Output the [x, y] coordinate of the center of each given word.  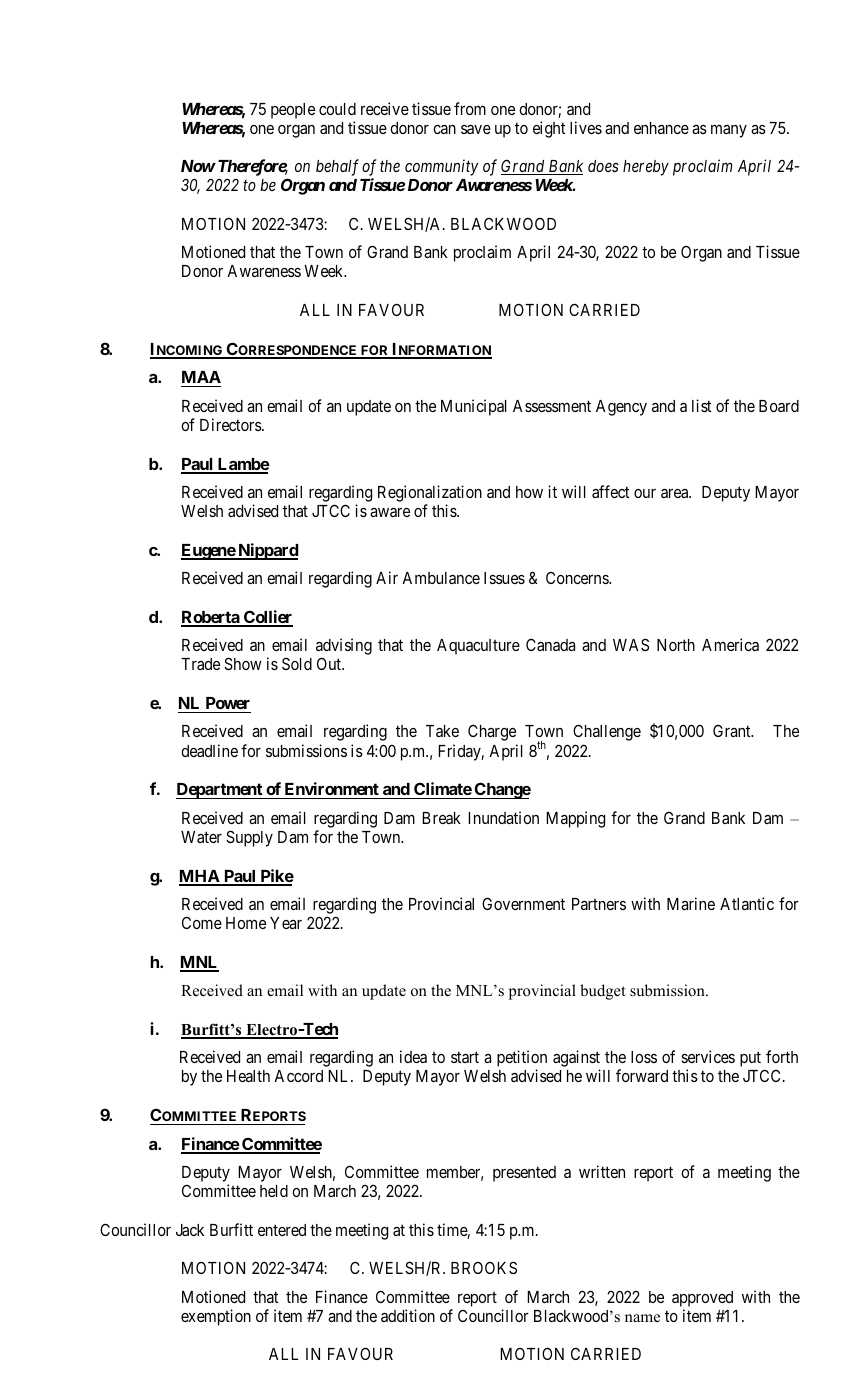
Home [246, 923]
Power [228, 703]
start [465, 1057]
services [708, 1056]
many [729, 131]
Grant [733, 730]
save [476, 129]
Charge [492, 732]
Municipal [474, 407]
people [293, 111]
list [701, 405]
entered [282, 1230]
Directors [231, 424]
